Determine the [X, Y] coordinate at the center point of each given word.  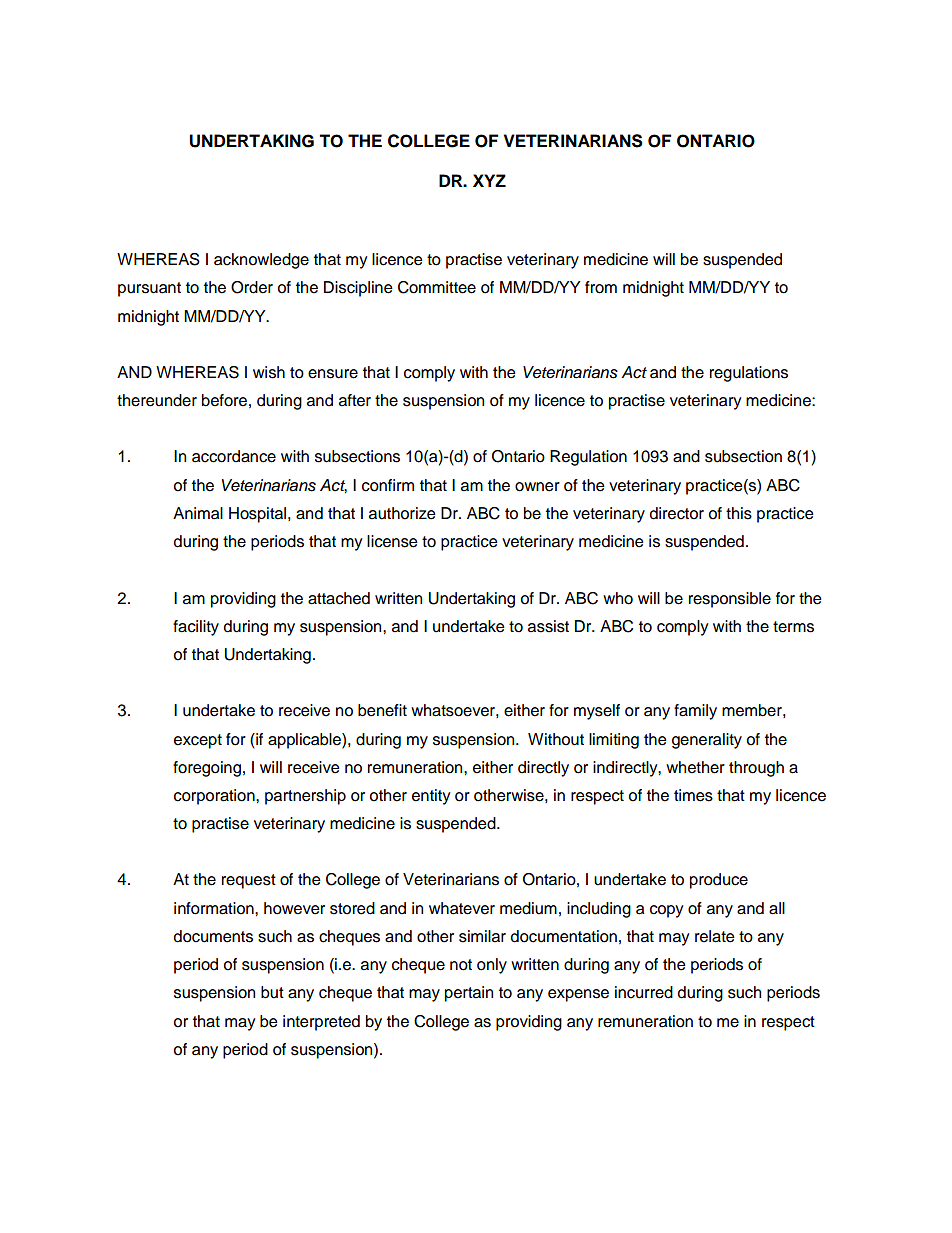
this [739, 513]
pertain [469, 994]
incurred [644, 992]
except [198, 741]
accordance [234, 456]
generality [707, 741]
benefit [382, 710]
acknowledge [261, 261]
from [601, 287]
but [272, 992]
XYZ [489, 180]
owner [537, 487]
